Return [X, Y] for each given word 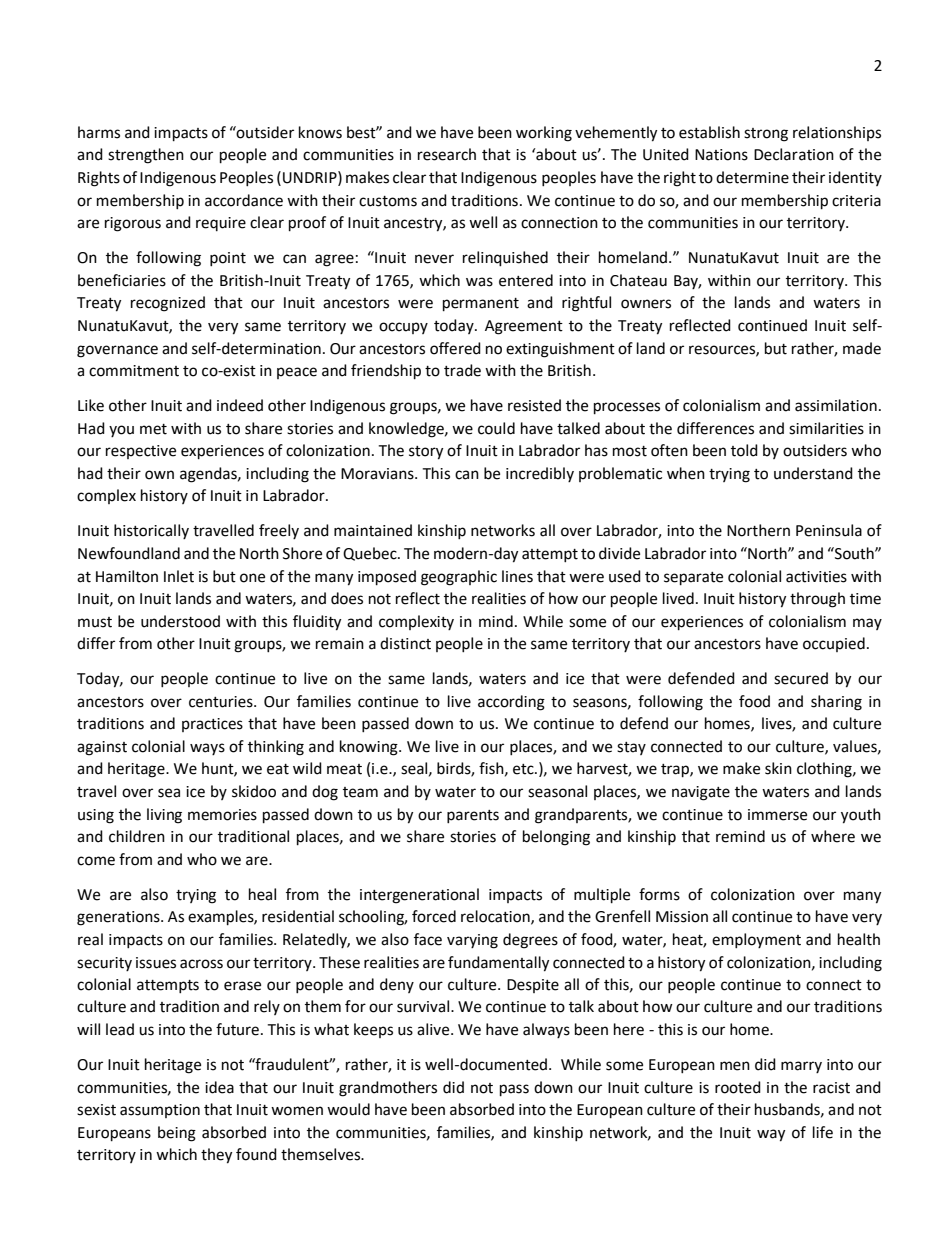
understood [180, 621]
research [447, 154]
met [153, 429]
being [177, 1134]
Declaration [794, 154]
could [496, 428]
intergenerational [419, 896]
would [348, 1109]
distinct [405, 643]
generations [119, 918]
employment [756, 940]
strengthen [146, 156]
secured [801, 678]
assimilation [836, 405]
